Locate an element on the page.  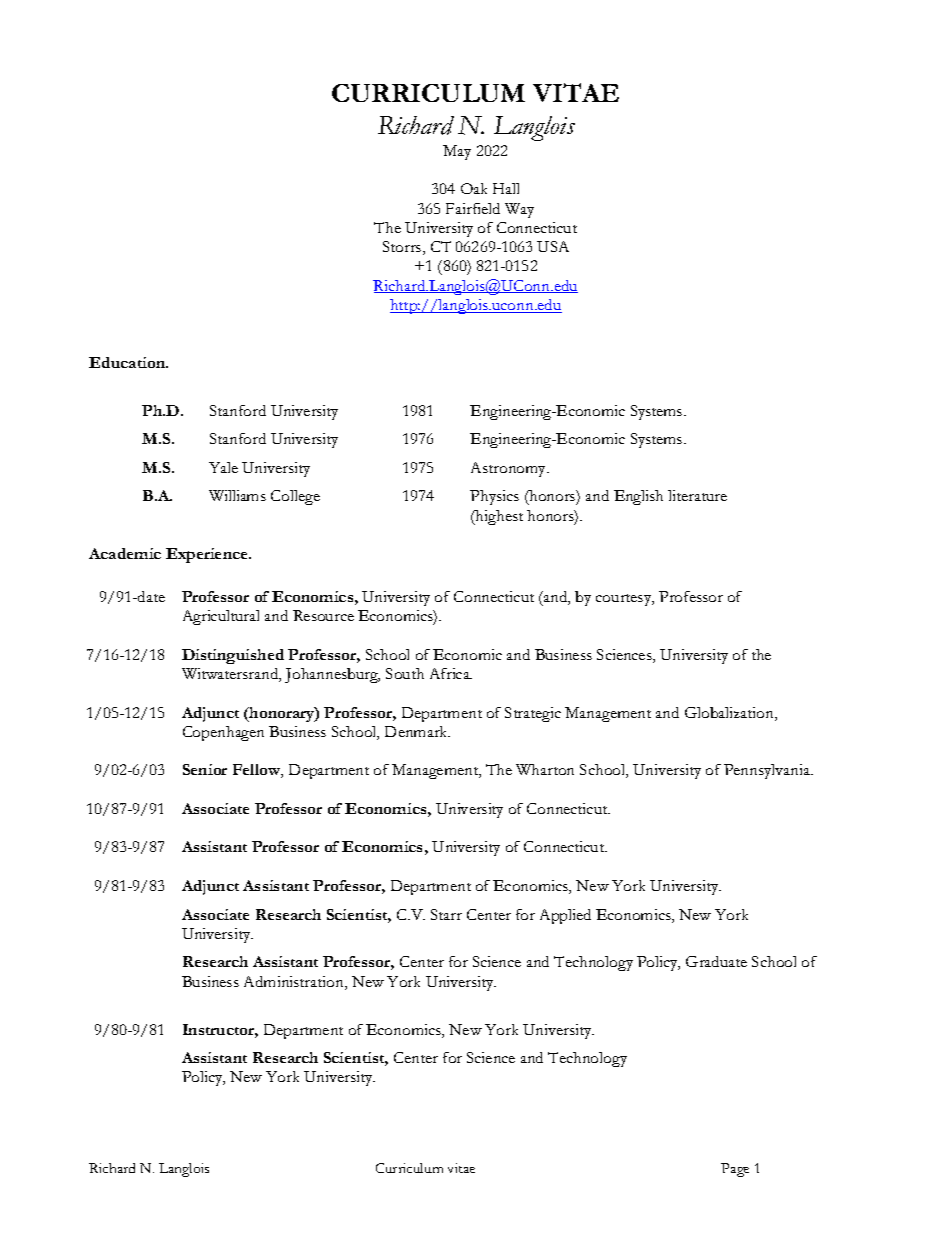
USA is located at coordinates (553, 246).
